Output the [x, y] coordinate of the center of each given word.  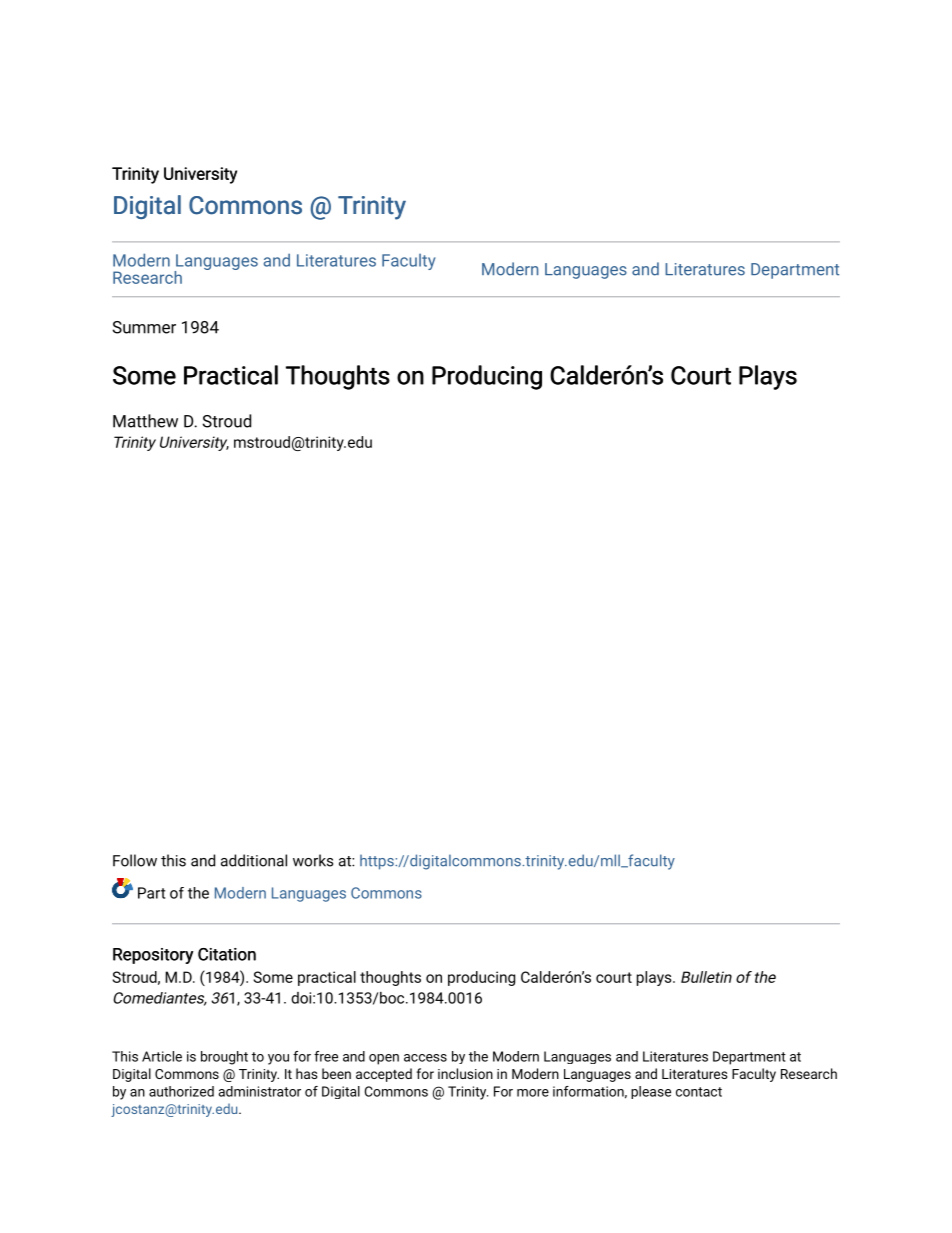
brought [224, 1058]
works [313, 860]
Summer [144, 327]
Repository [153, 956]
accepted [384, 1075]
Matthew [145, 421]
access [425, 1058]
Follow [135, 860]
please [651, 1092]
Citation [227, 954]
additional [254, 860]
